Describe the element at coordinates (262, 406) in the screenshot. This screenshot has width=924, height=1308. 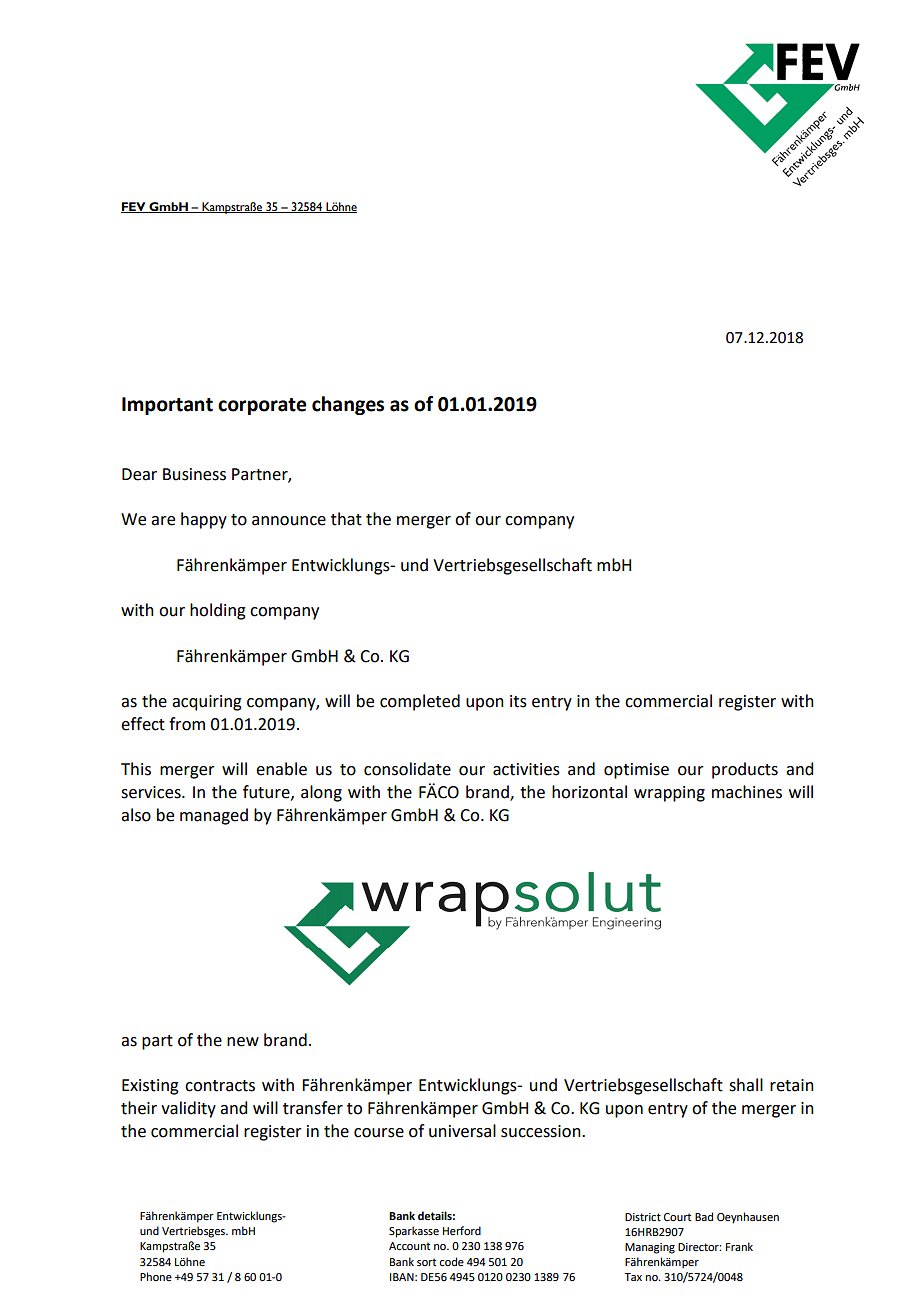
I see `corporate` at that location.
